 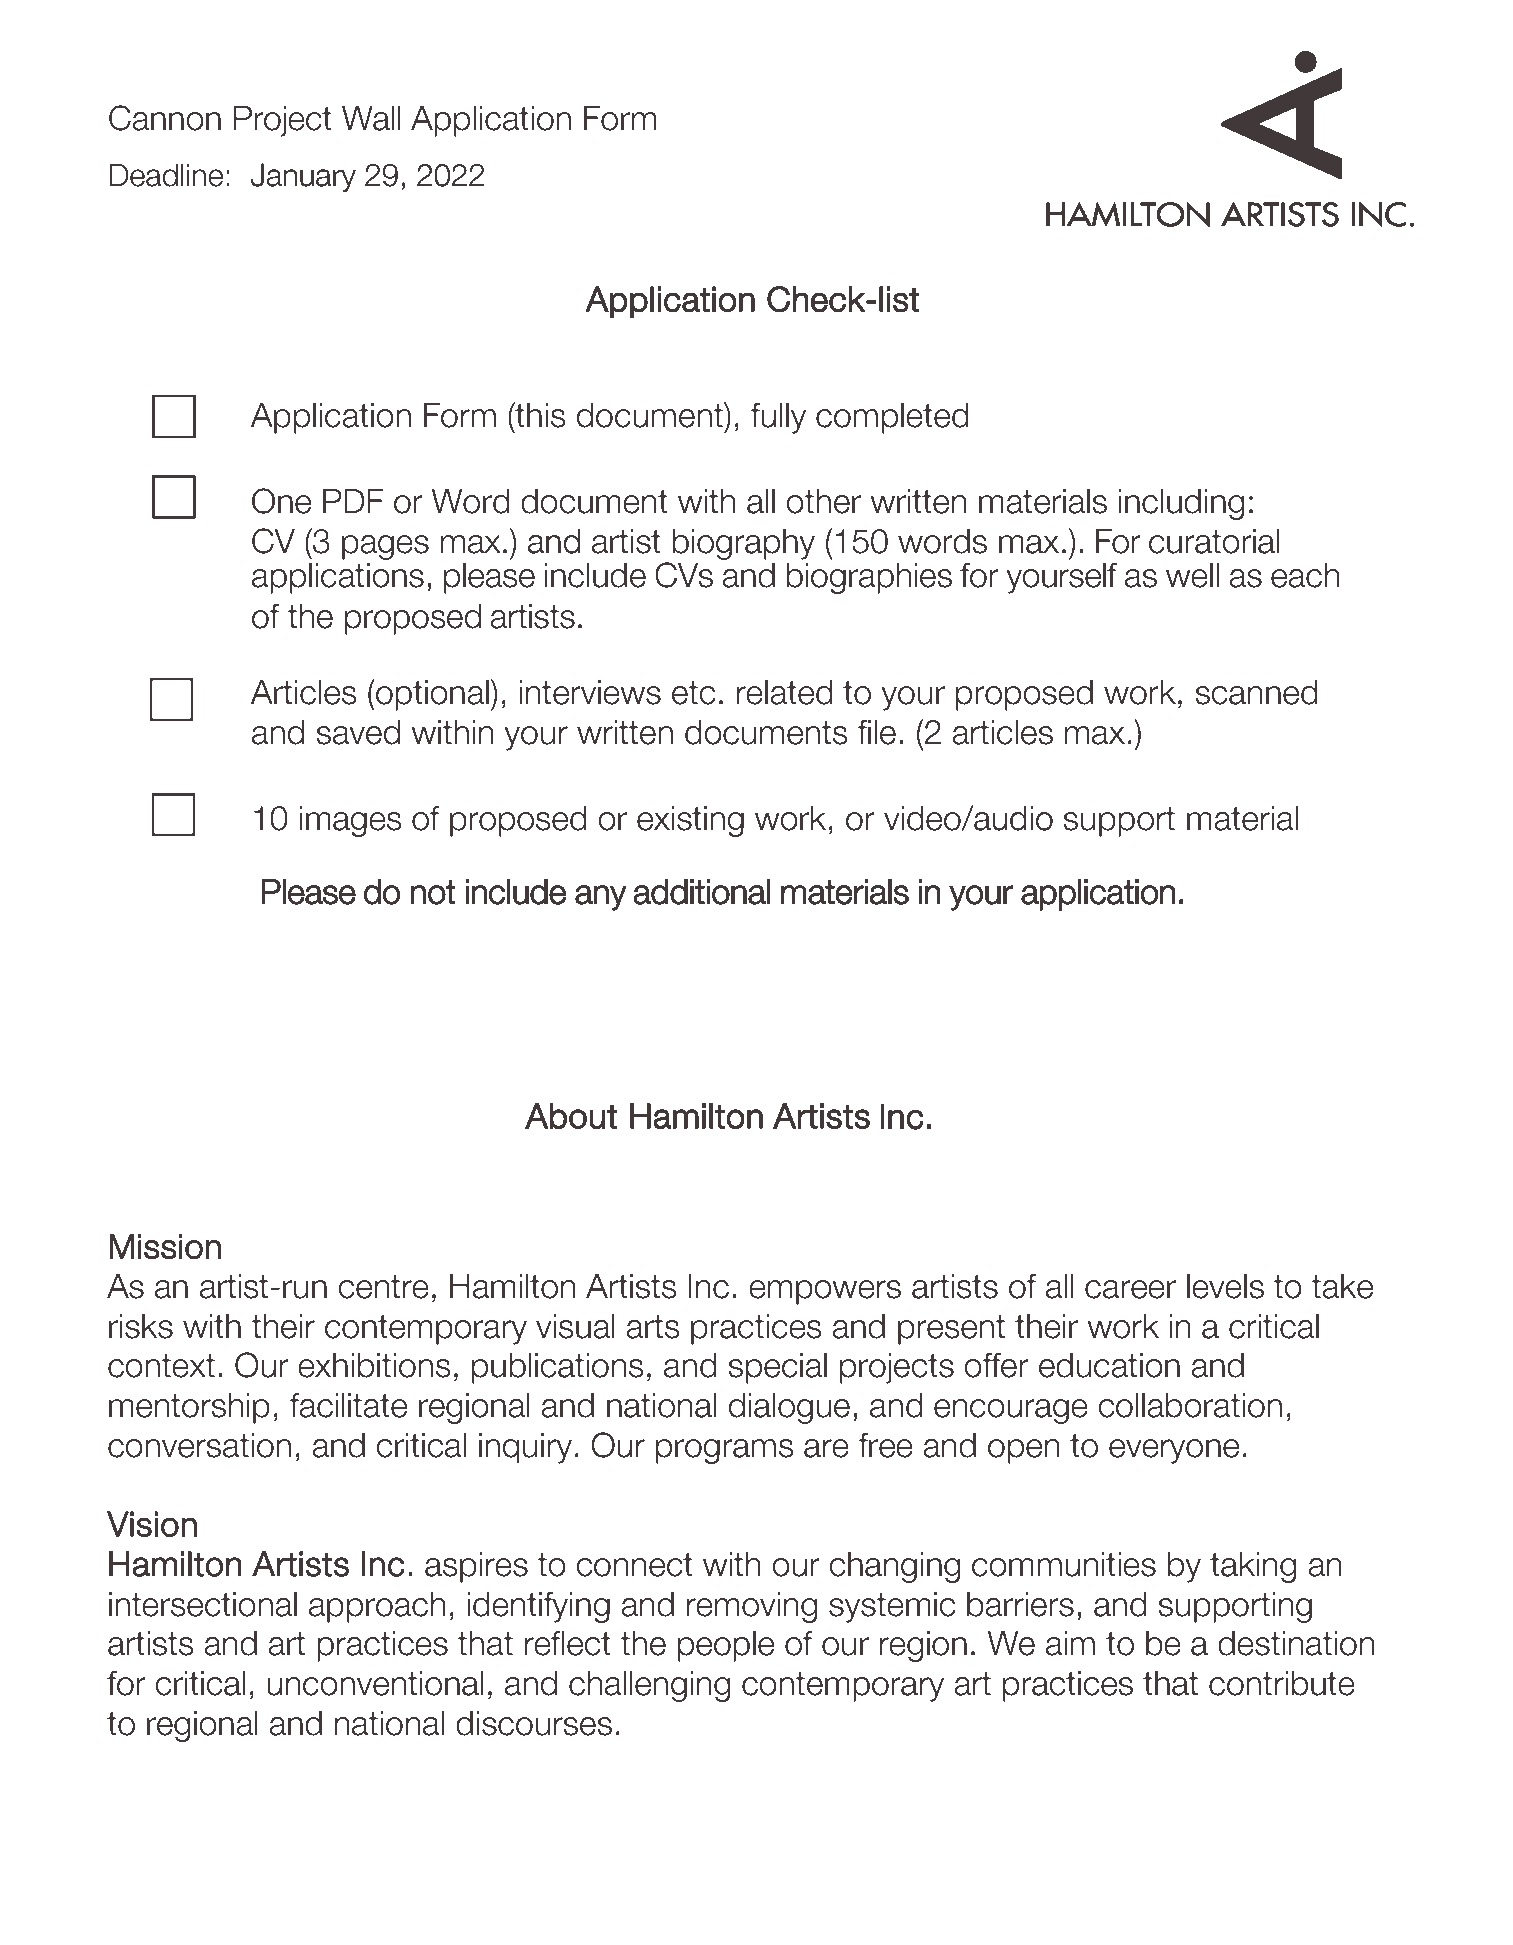 What do you see at coordinates (726, 1646) in the image?
I see `people` at bounding box center [726, 1646].
